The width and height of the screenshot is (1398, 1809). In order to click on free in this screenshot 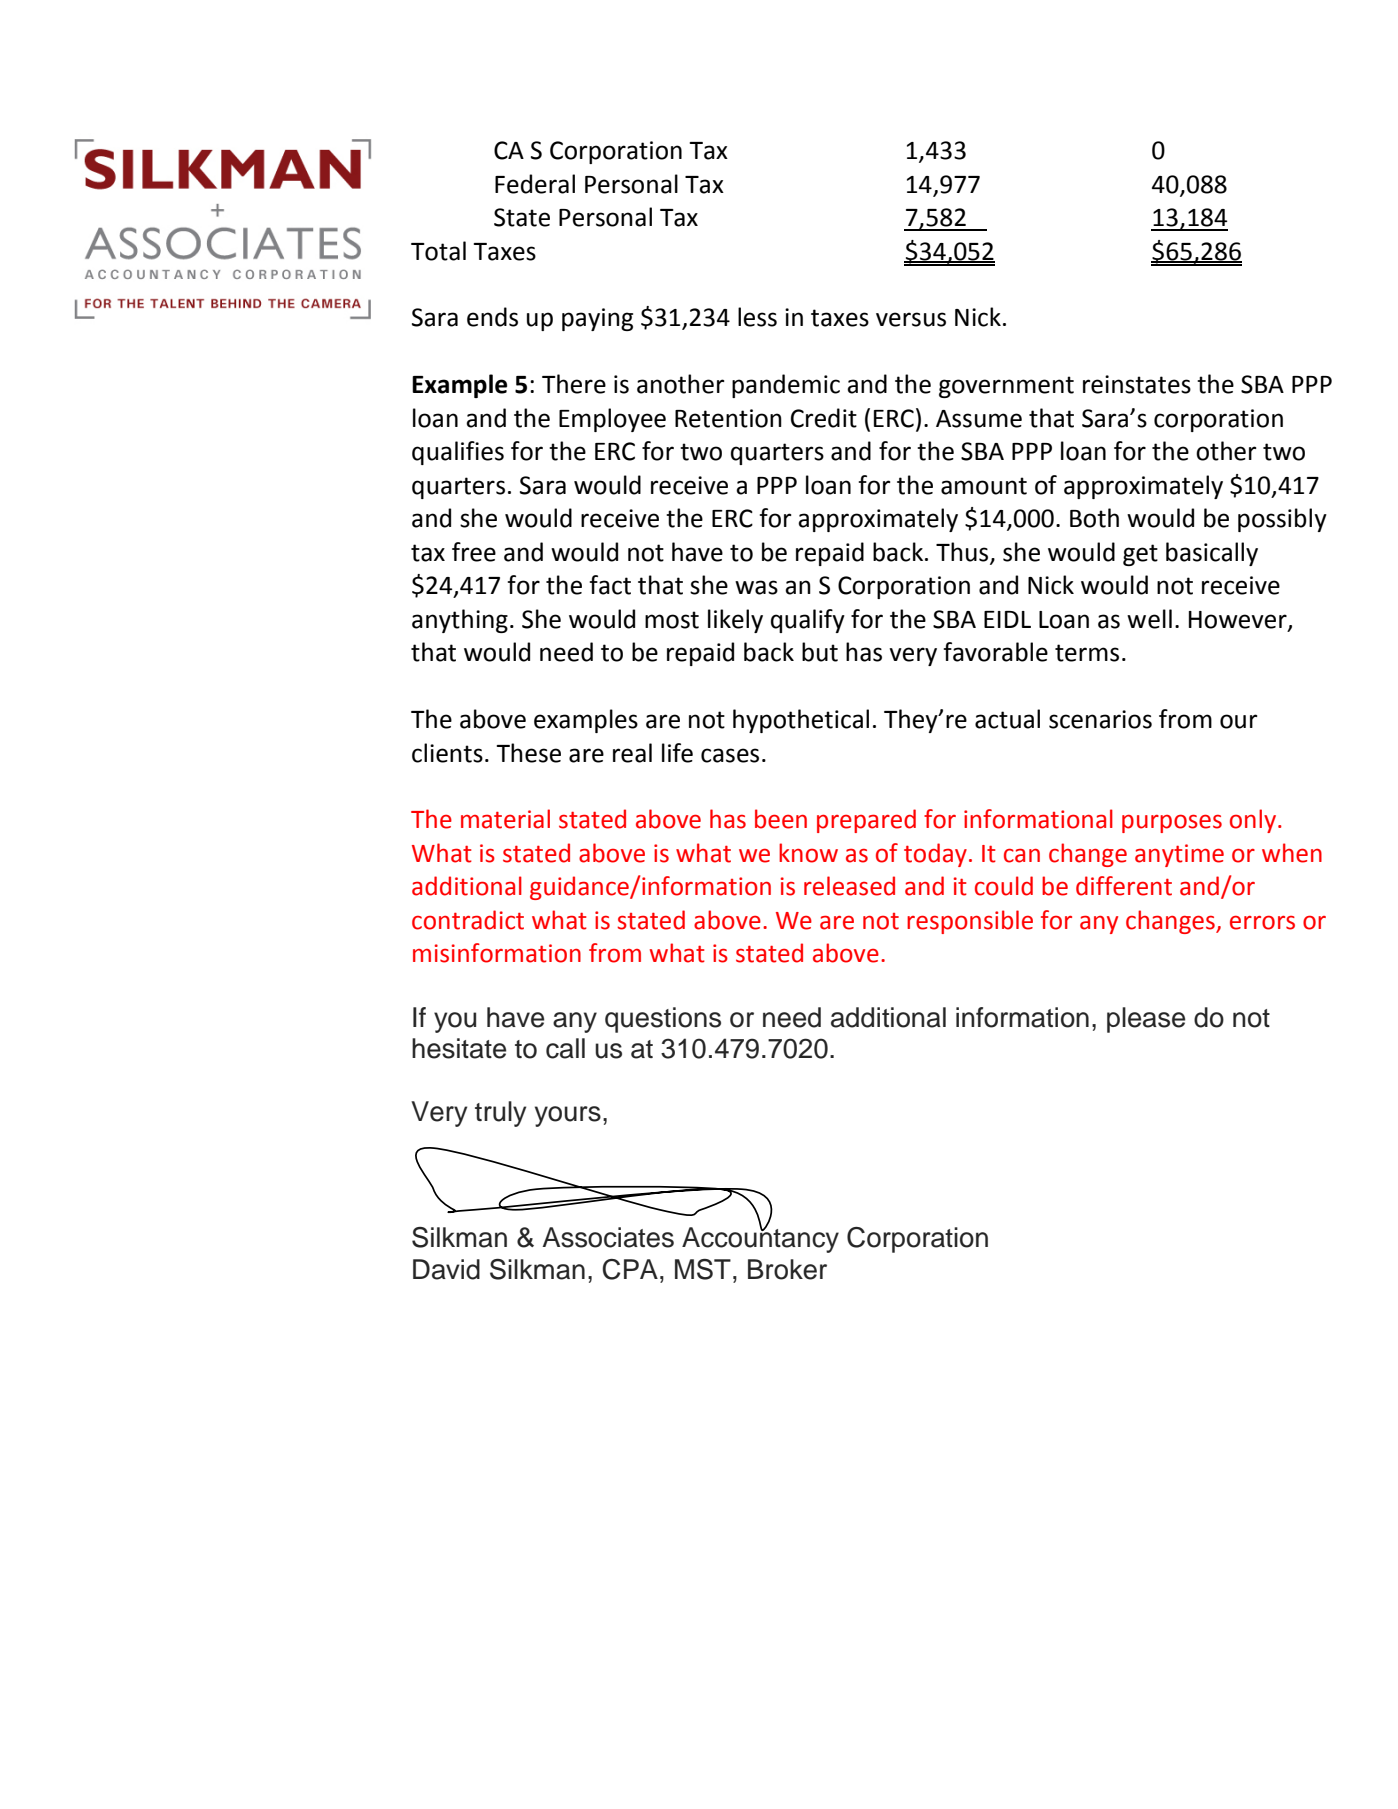, I will do `click(474, 552)`.
